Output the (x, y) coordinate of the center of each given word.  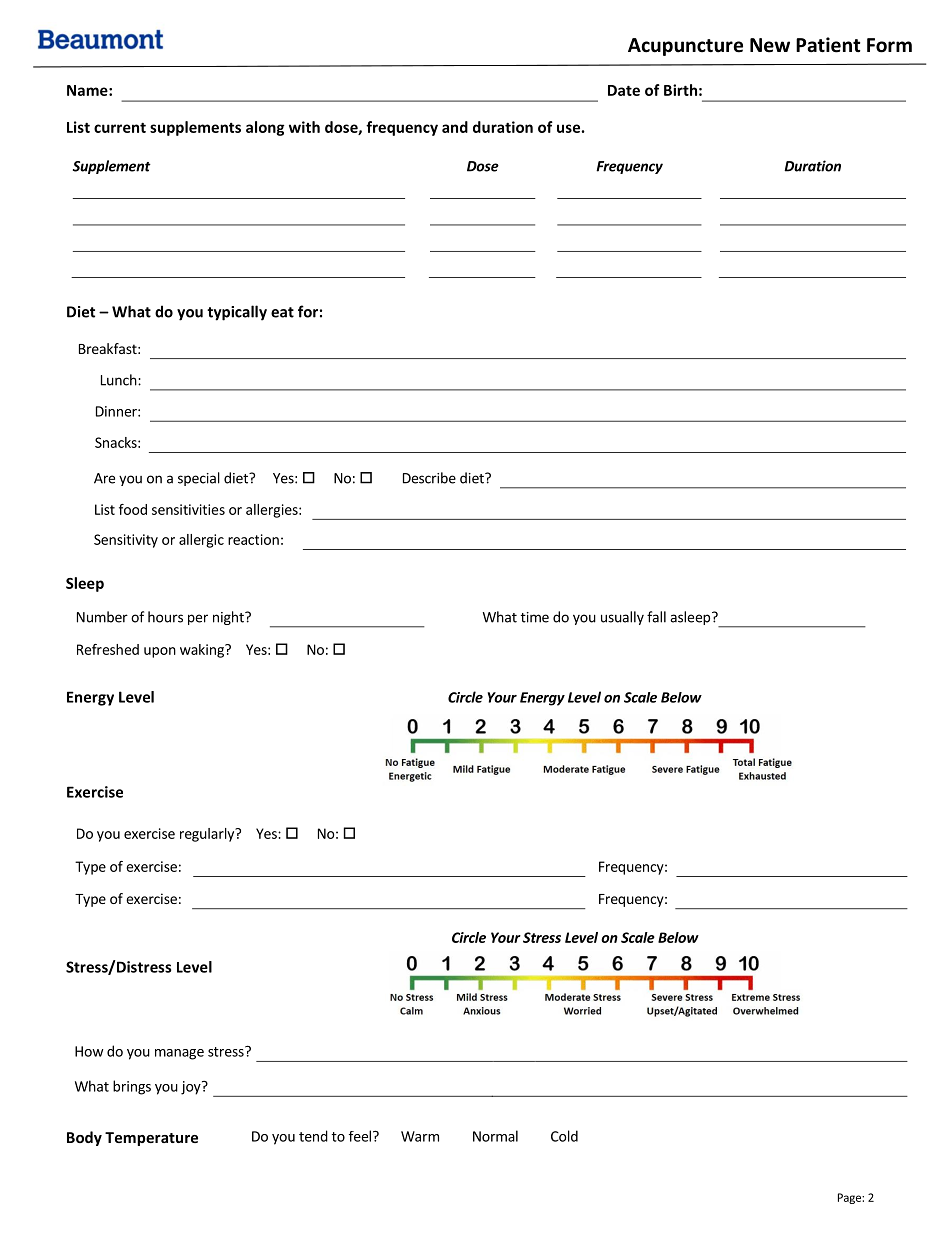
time (535, 617)
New (770, 45)
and (455, 127)
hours (165, 617)
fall (656, 617)
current (120, 127)
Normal (495, 1136)
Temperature (151, 1139)
